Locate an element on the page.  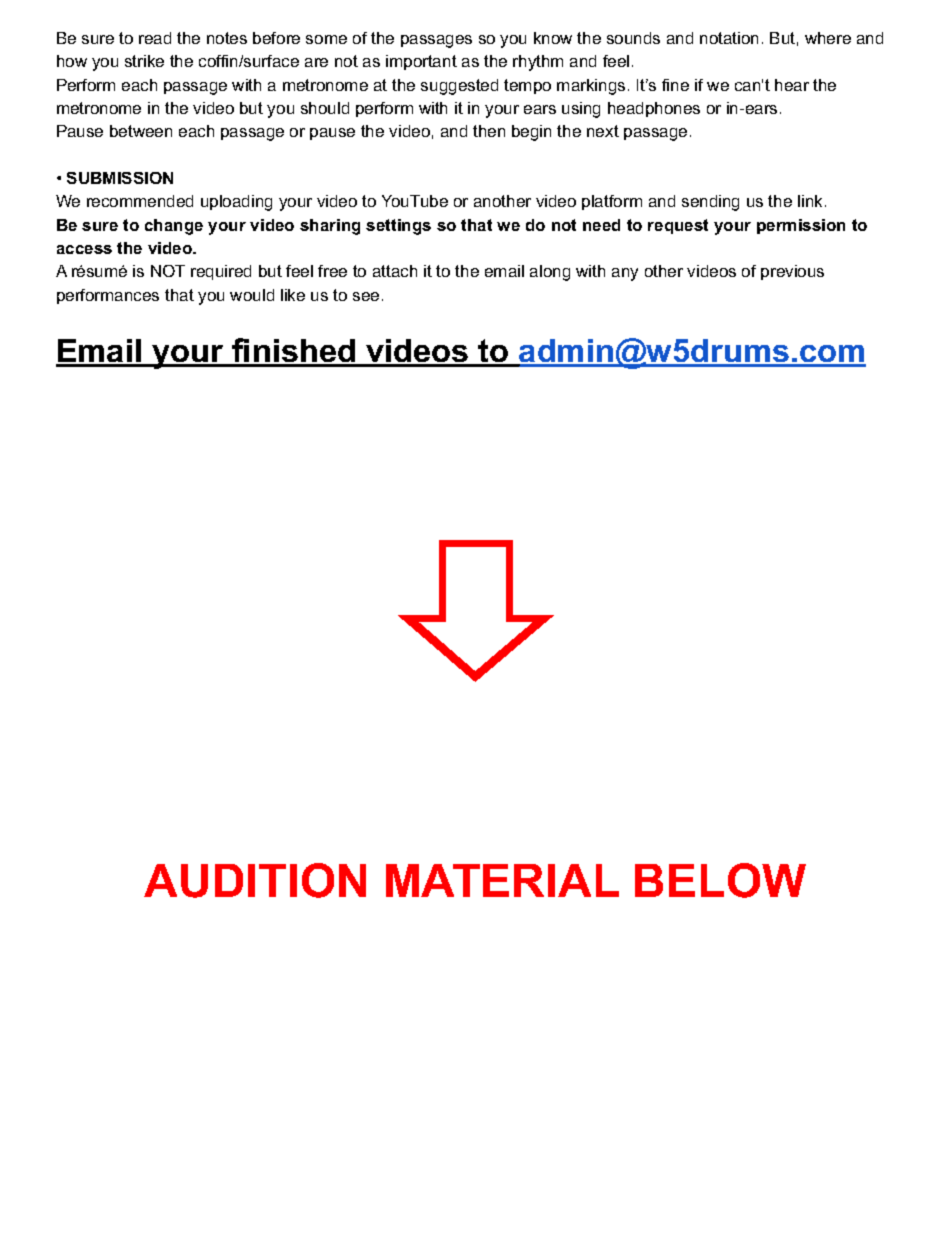
any is located at coordinates (625, 274).
